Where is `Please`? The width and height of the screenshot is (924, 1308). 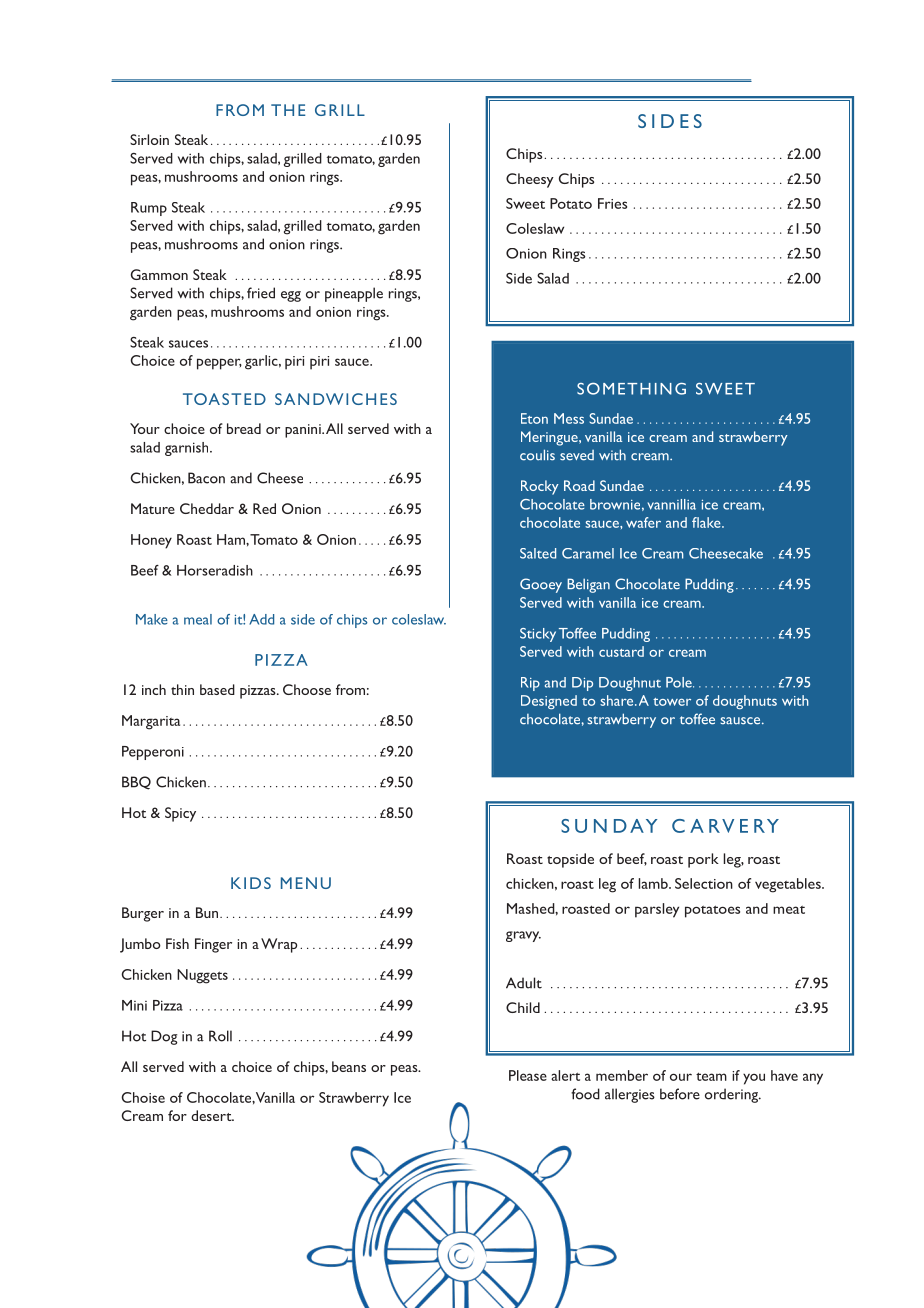 Please is located at coordinates (528, 1075).
